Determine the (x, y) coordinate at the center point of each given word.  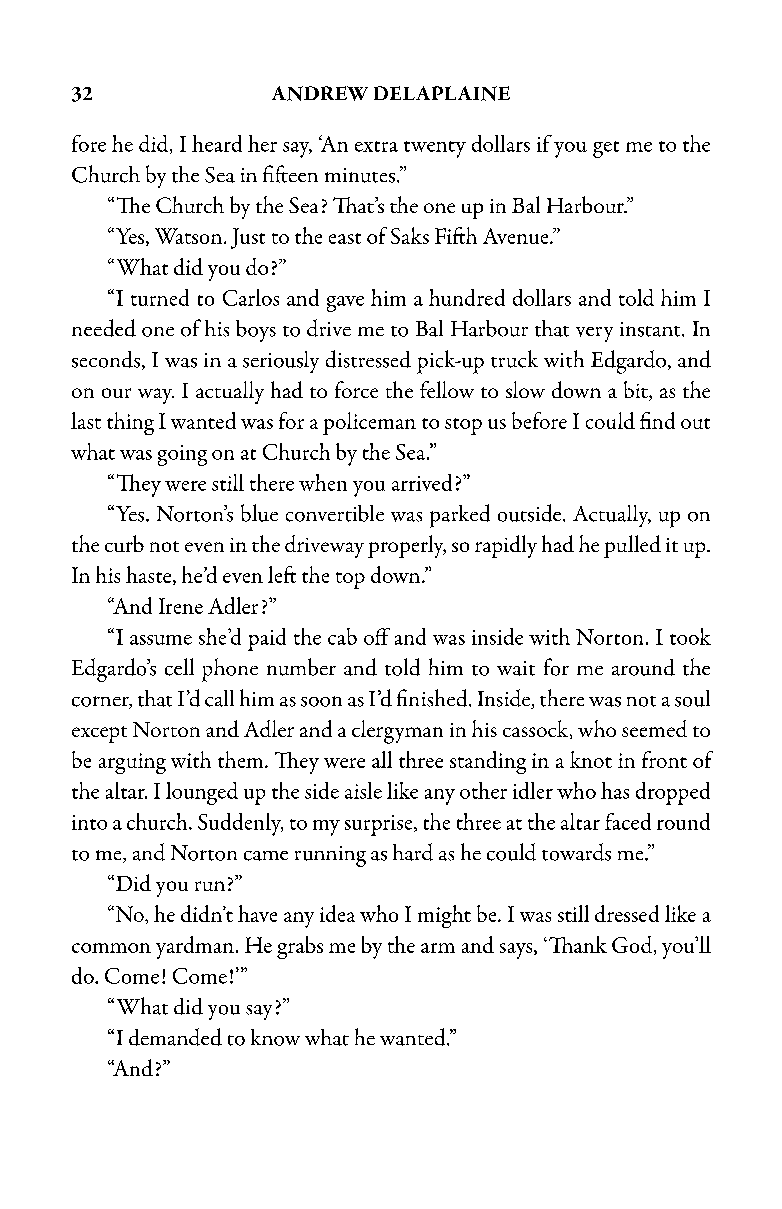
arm (438, 948)
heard (217, 143)
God (633, 945)
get (606, 149)
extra (376, 146)
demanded (175, 1037)
